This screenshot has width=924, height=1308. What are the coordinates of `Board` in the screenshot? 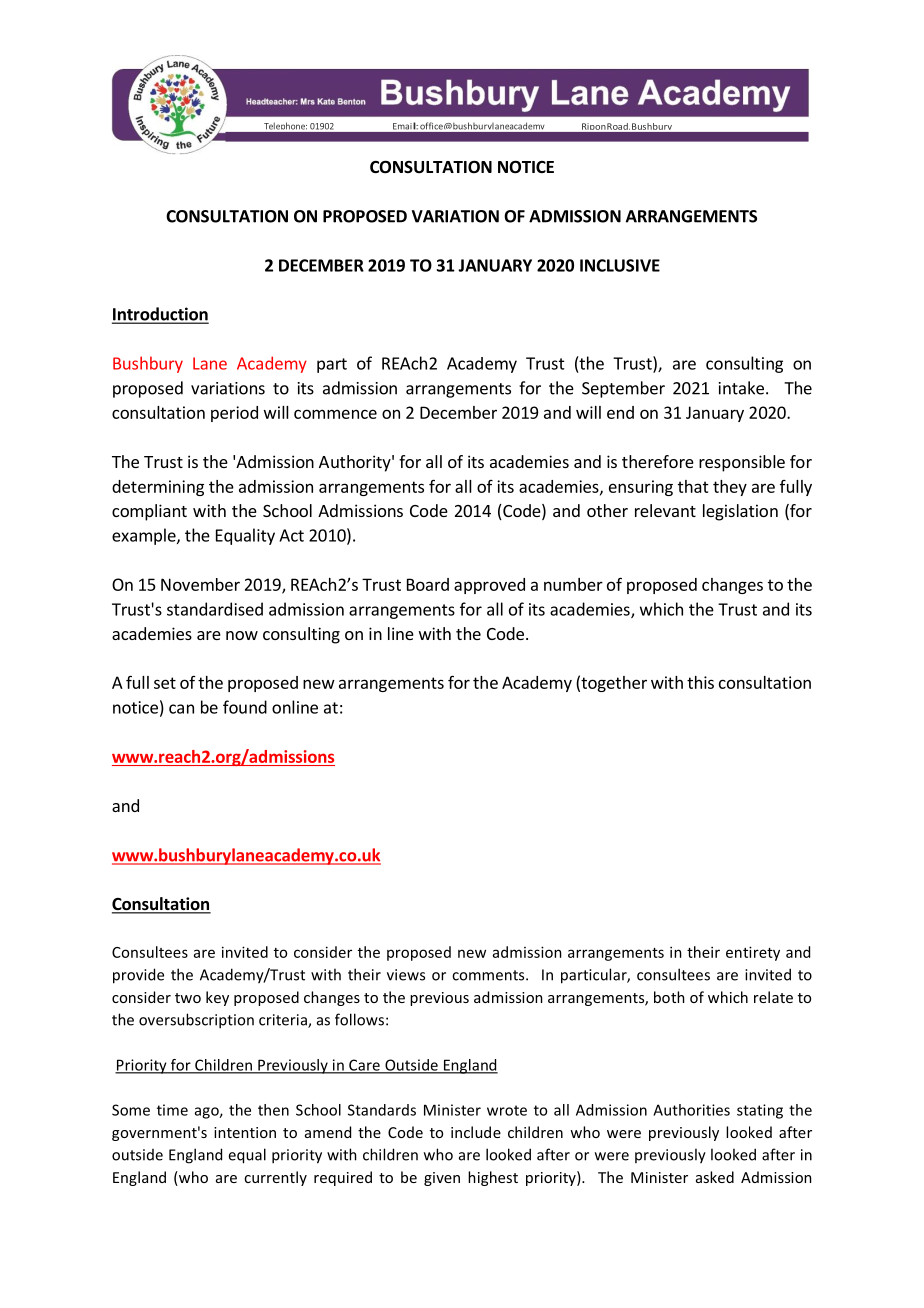 It's located at (428, 584).
